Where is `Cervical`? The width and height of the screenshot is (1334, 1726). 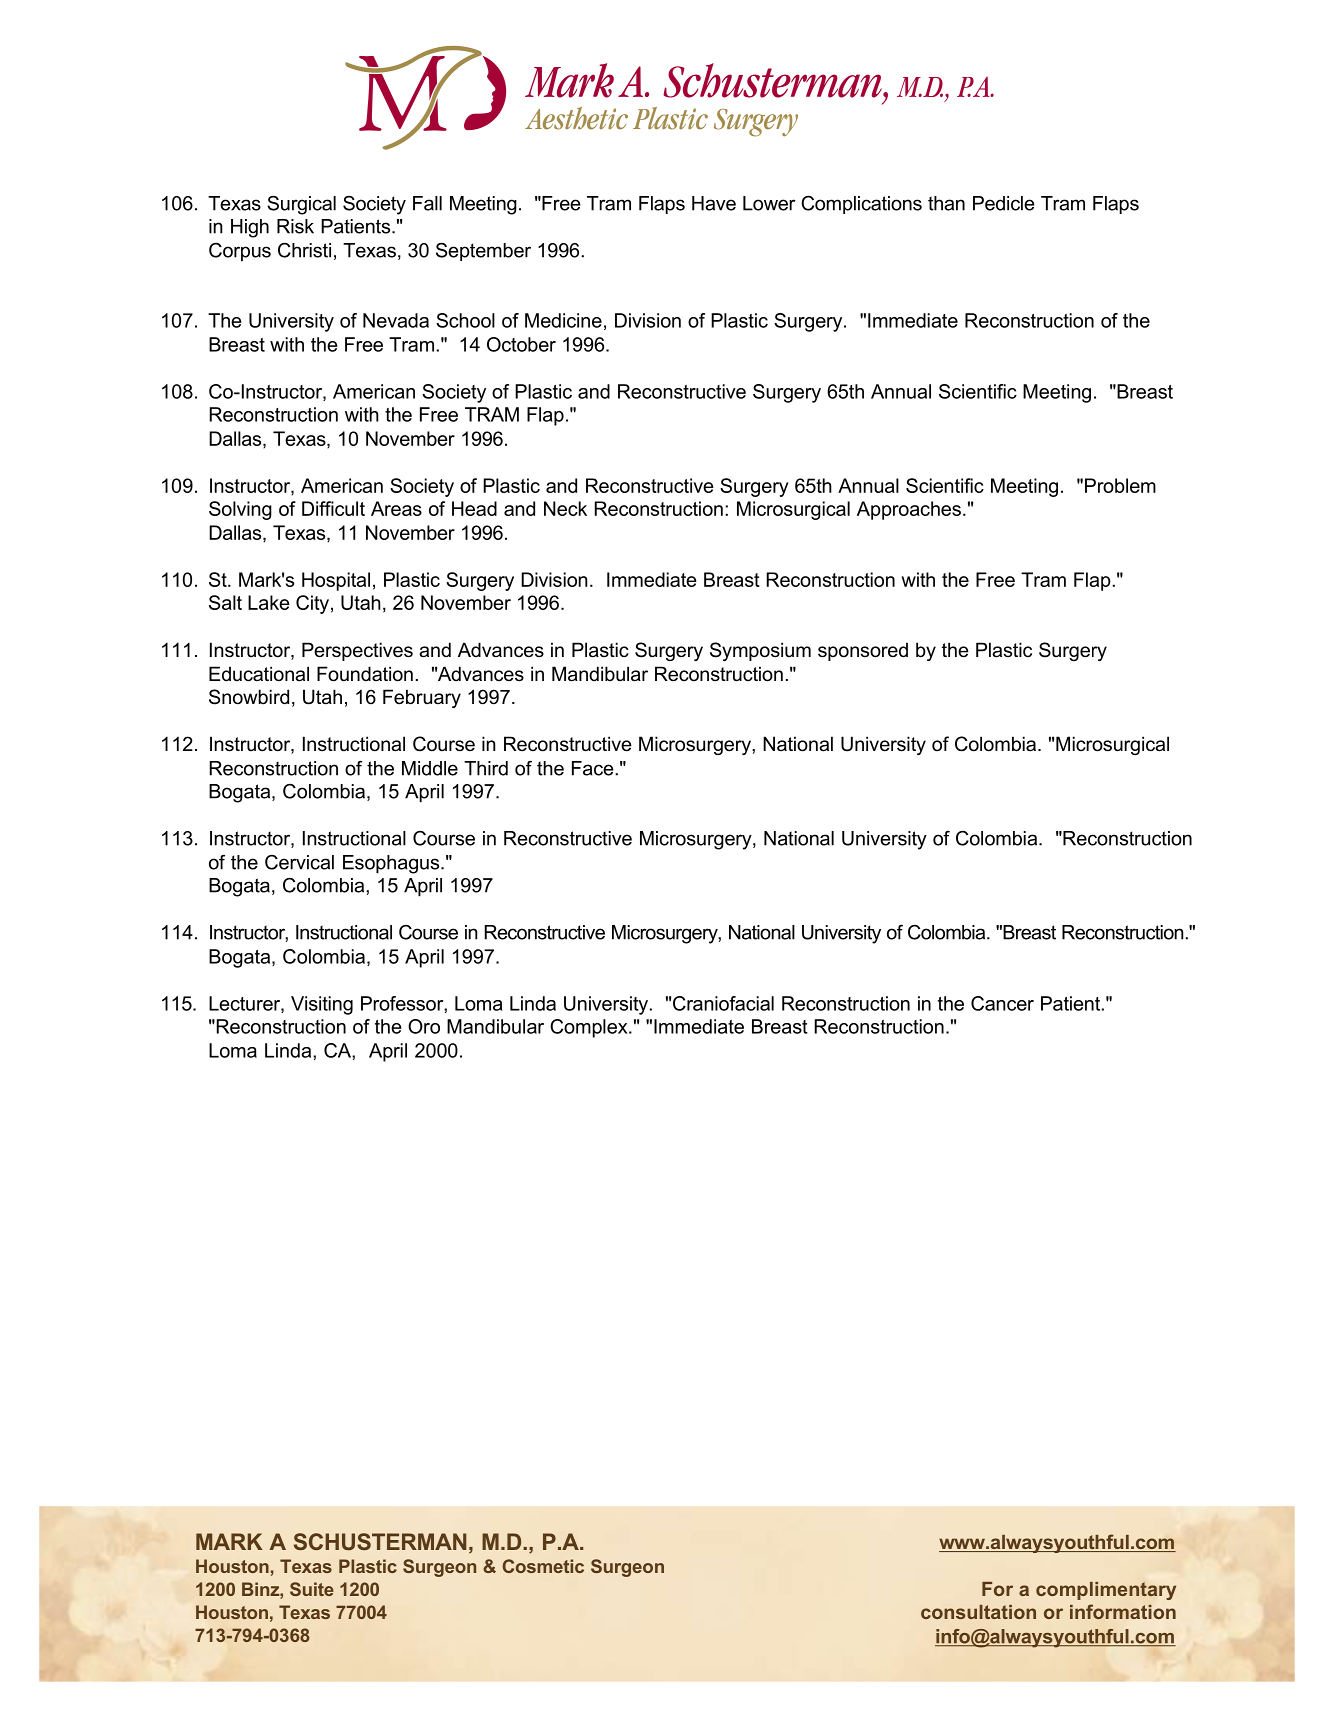 Cervical is located at coordinates (299, 862).
